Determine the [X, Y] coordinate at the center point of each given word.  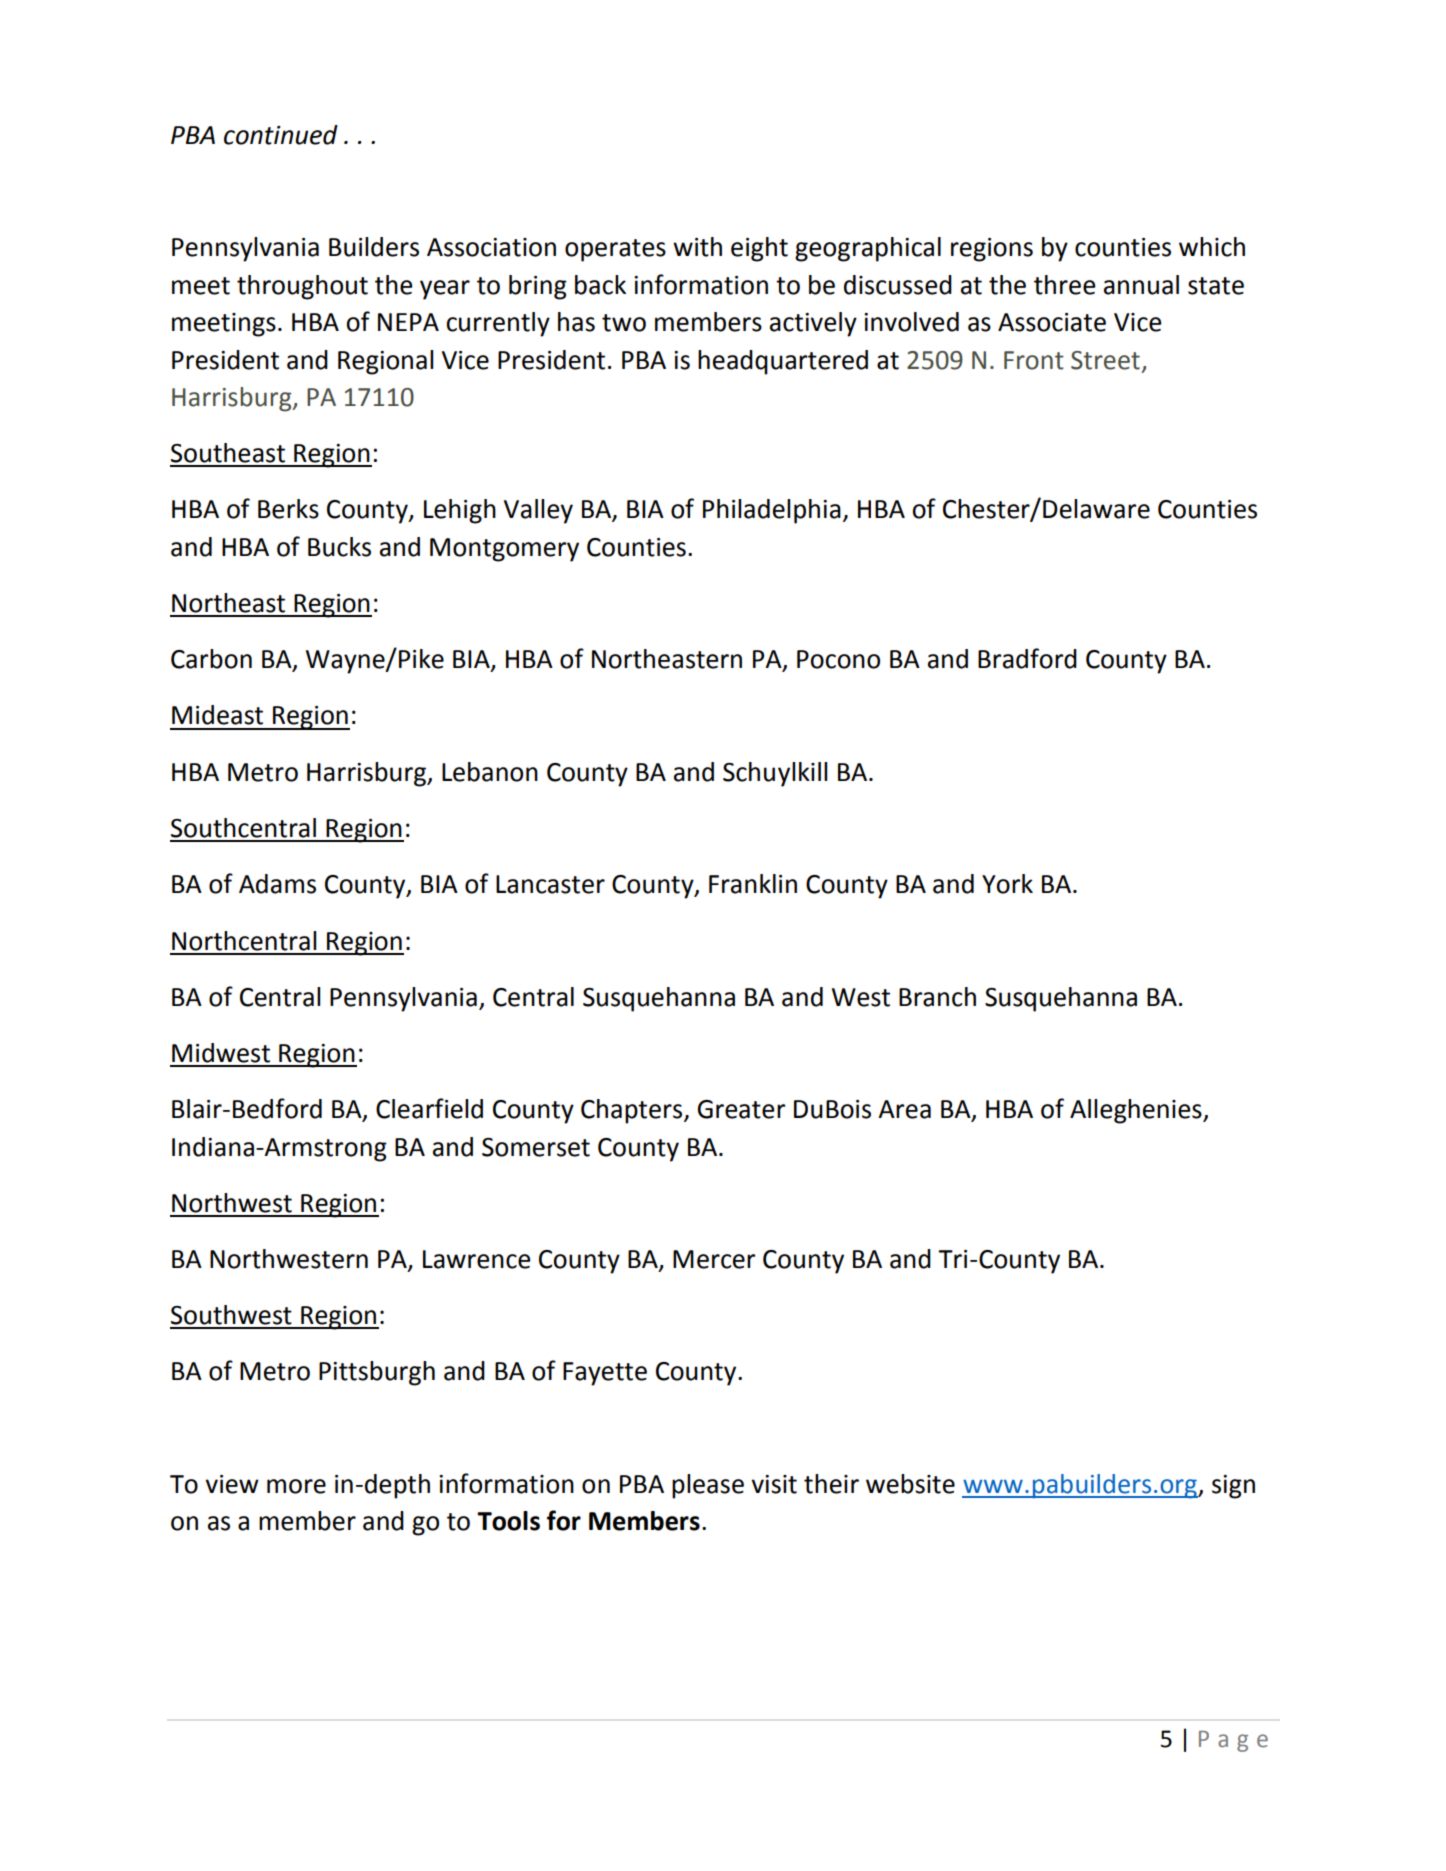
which [1212, 247]
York [1007, 884]
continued [281, 135]
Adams [277, 884]
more [296, 1486]
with [697, 247]
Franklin [753, 884]
